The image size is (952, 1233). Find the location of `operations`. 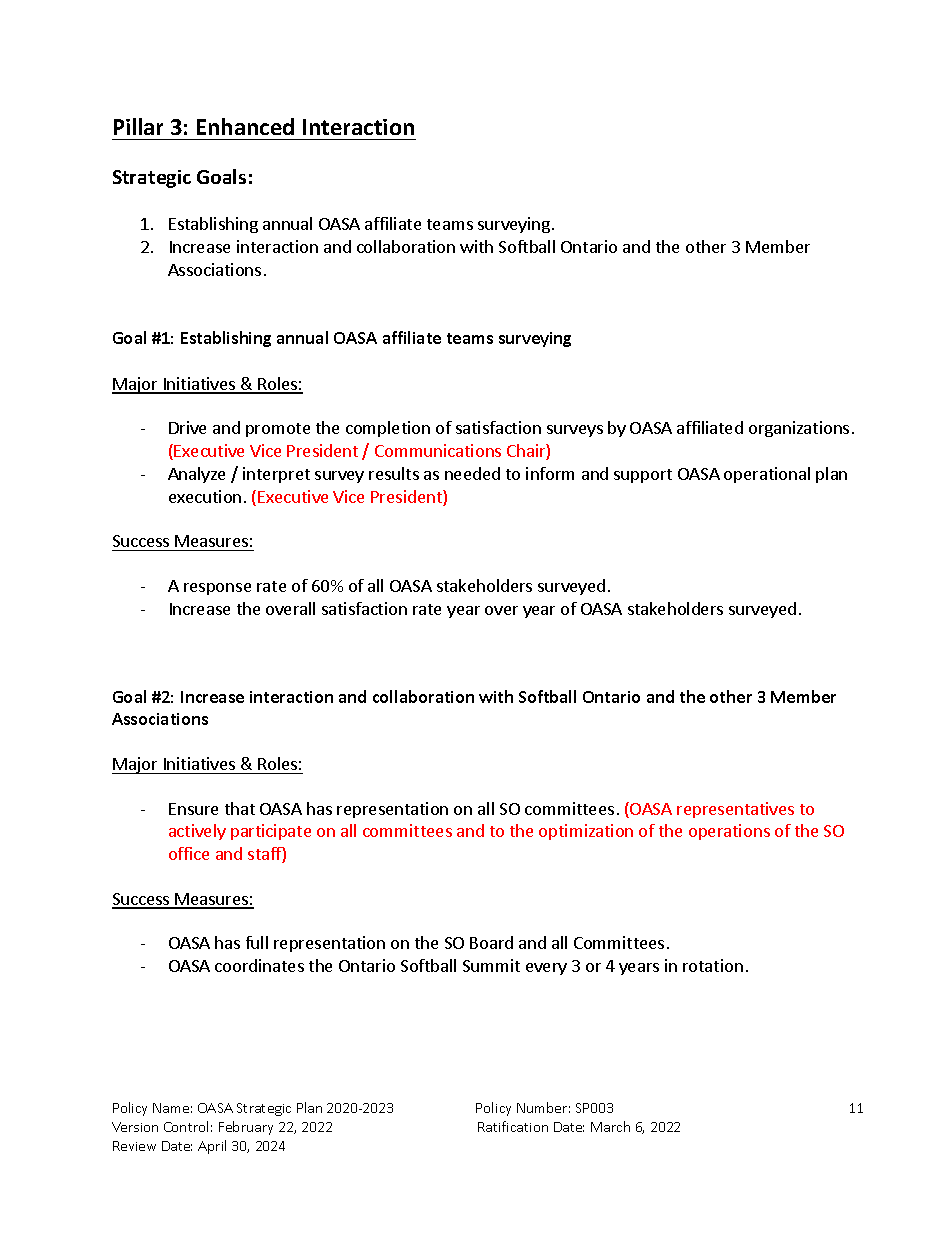

operations is located at coordinates (729, 832).
